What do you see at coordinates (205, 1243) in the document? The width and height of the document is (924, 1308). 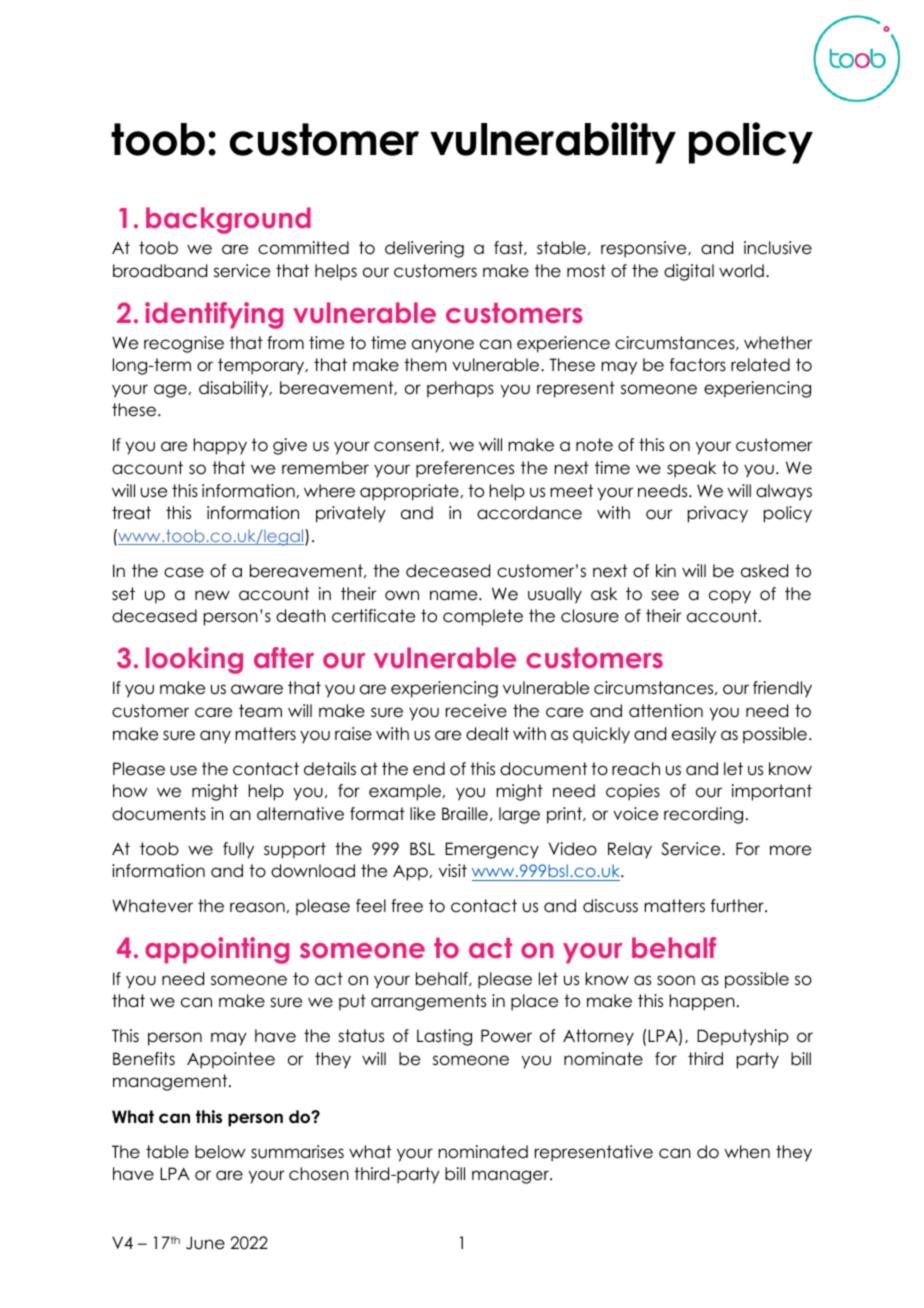 I see `June` at bounding box center [205, 1243].
